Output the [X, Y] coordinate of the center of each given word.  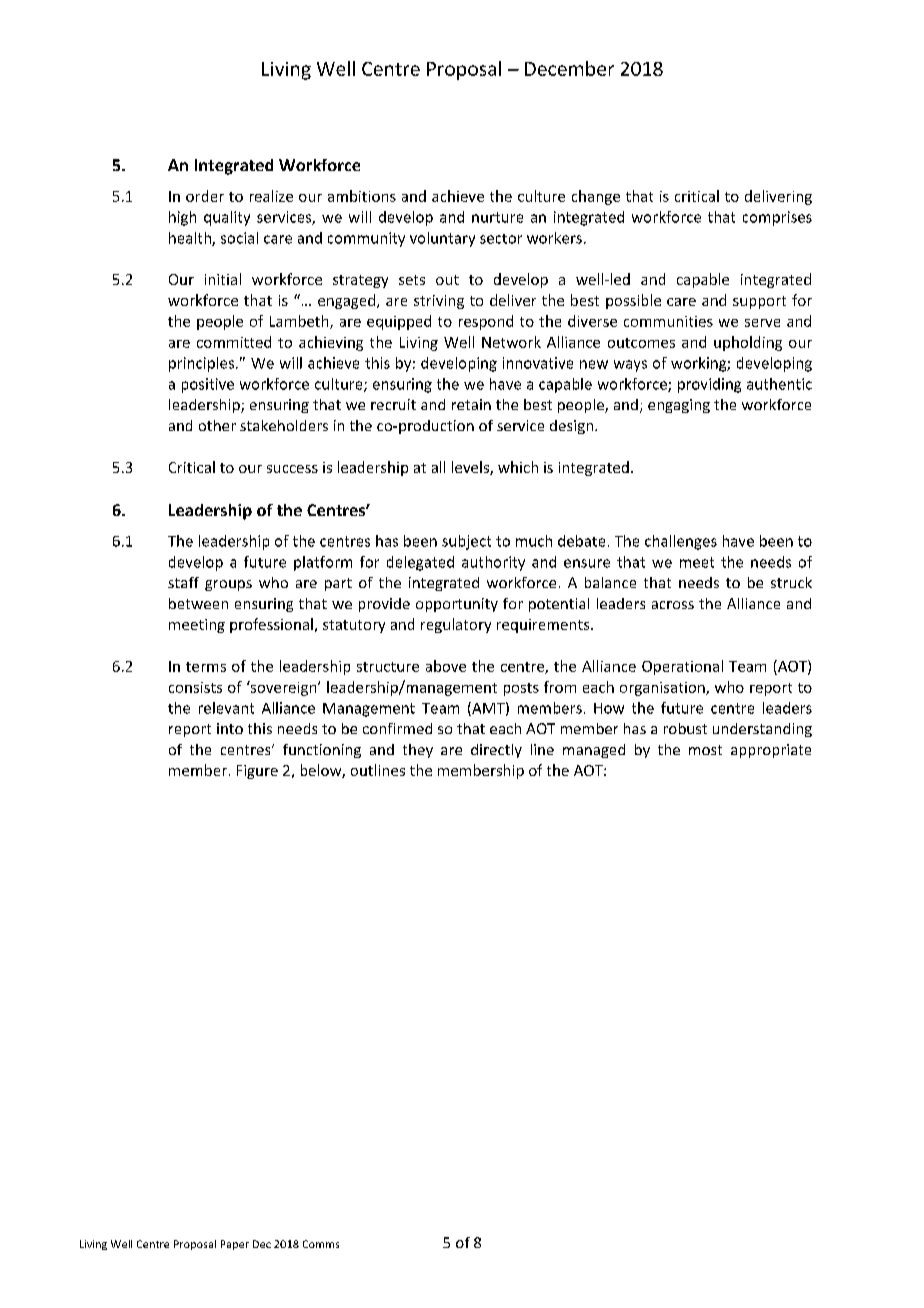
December [569, 68]
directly [496, 751]
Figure [257, 772]
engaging [679, 406]
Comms [321, 1244]
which [518, 467]
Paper [235, 1245]
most [705, 750]
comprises [777, 218]
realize [271, 196]
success [292, 469]
